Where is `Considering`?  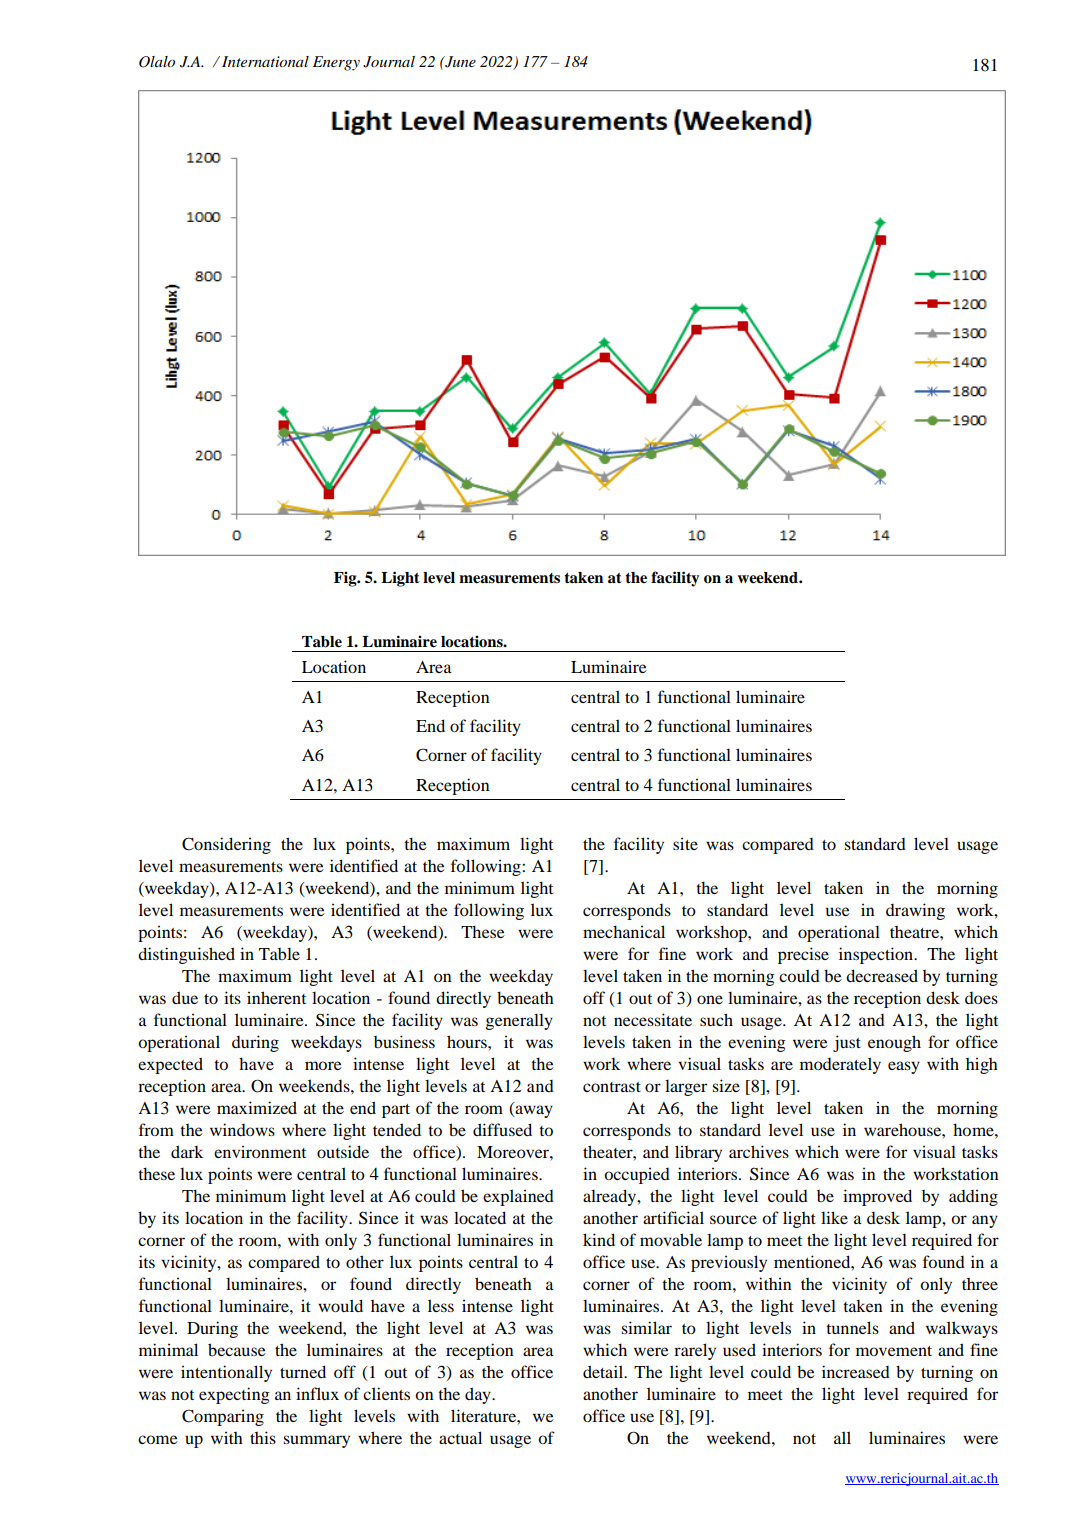
Considering is located at coordinates (226, 845).
